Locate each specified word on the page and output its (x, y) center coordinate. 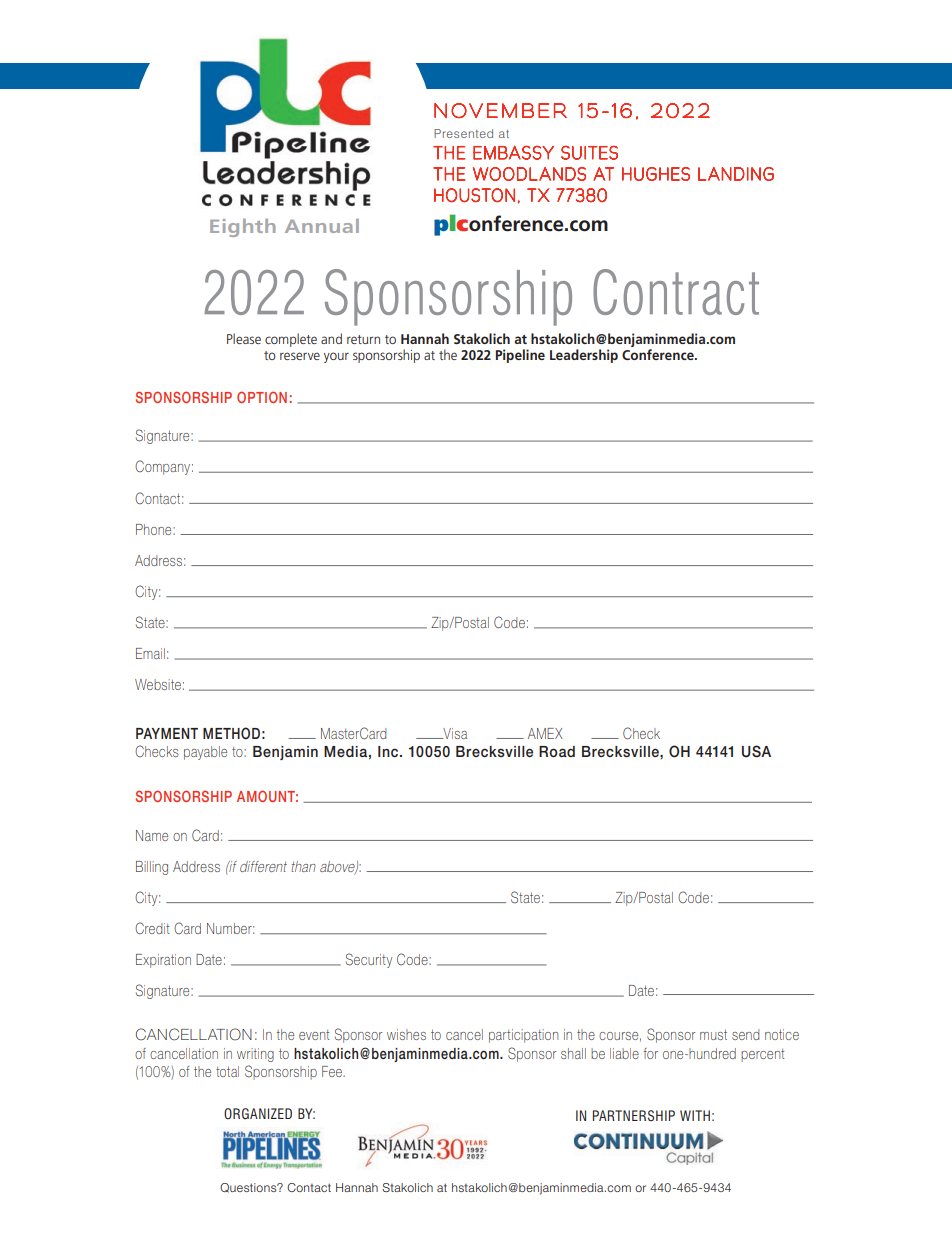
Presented (463, 133)
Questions (249, 1188)
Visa (454, 733)
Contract (676, 292)
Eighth (243, 228)
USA (756, 751)
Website (158, 684)
